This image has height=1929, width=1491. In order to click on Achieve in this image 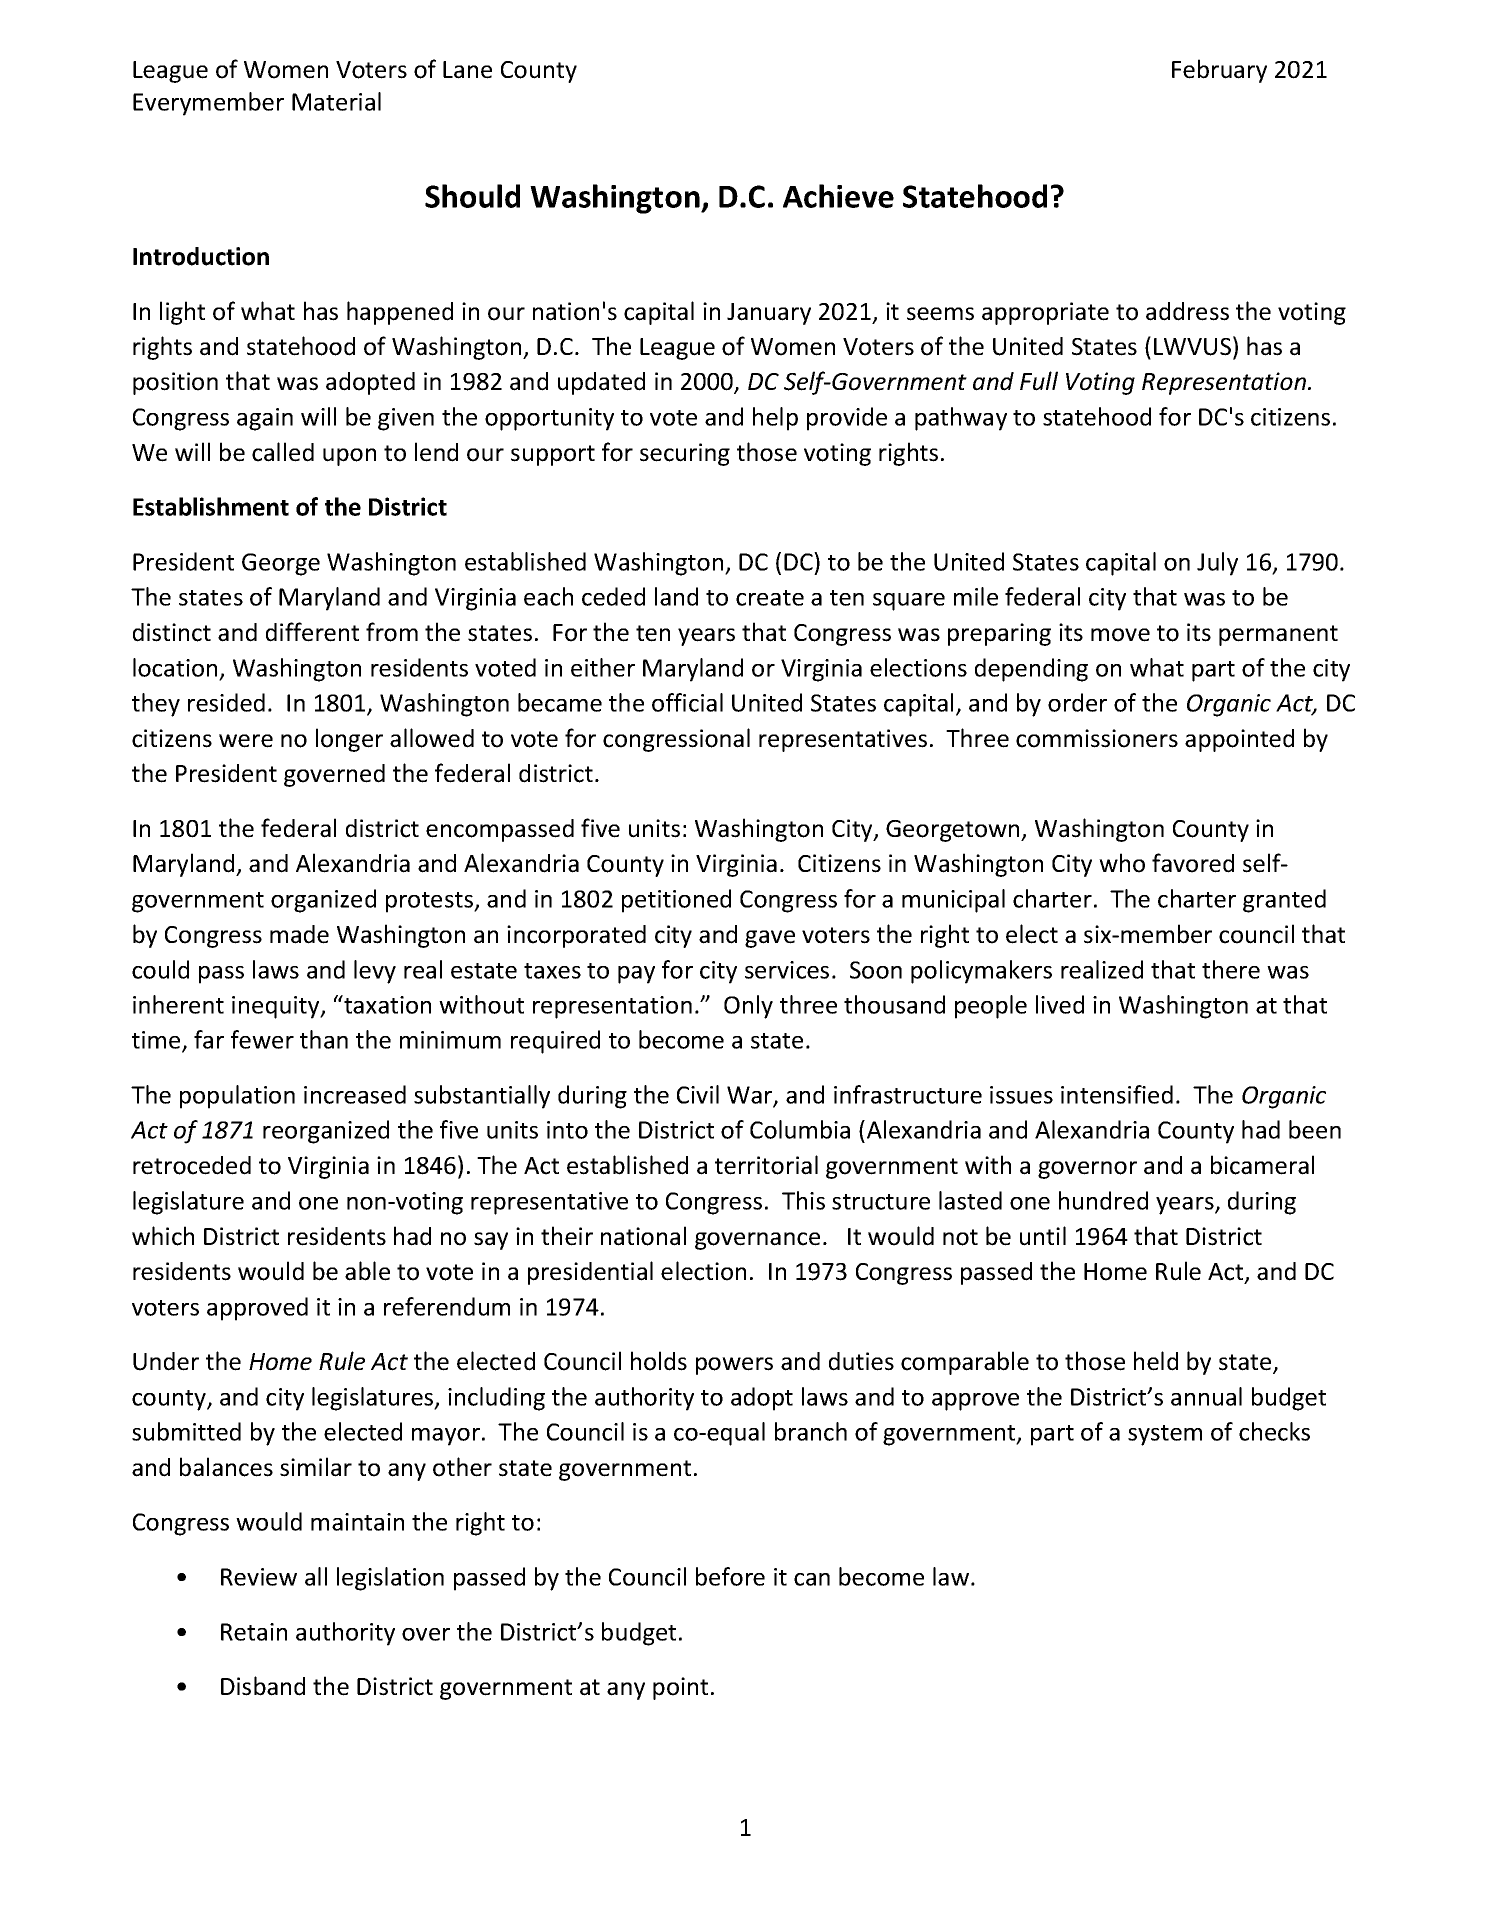, I will do `click(838, 196)`.
